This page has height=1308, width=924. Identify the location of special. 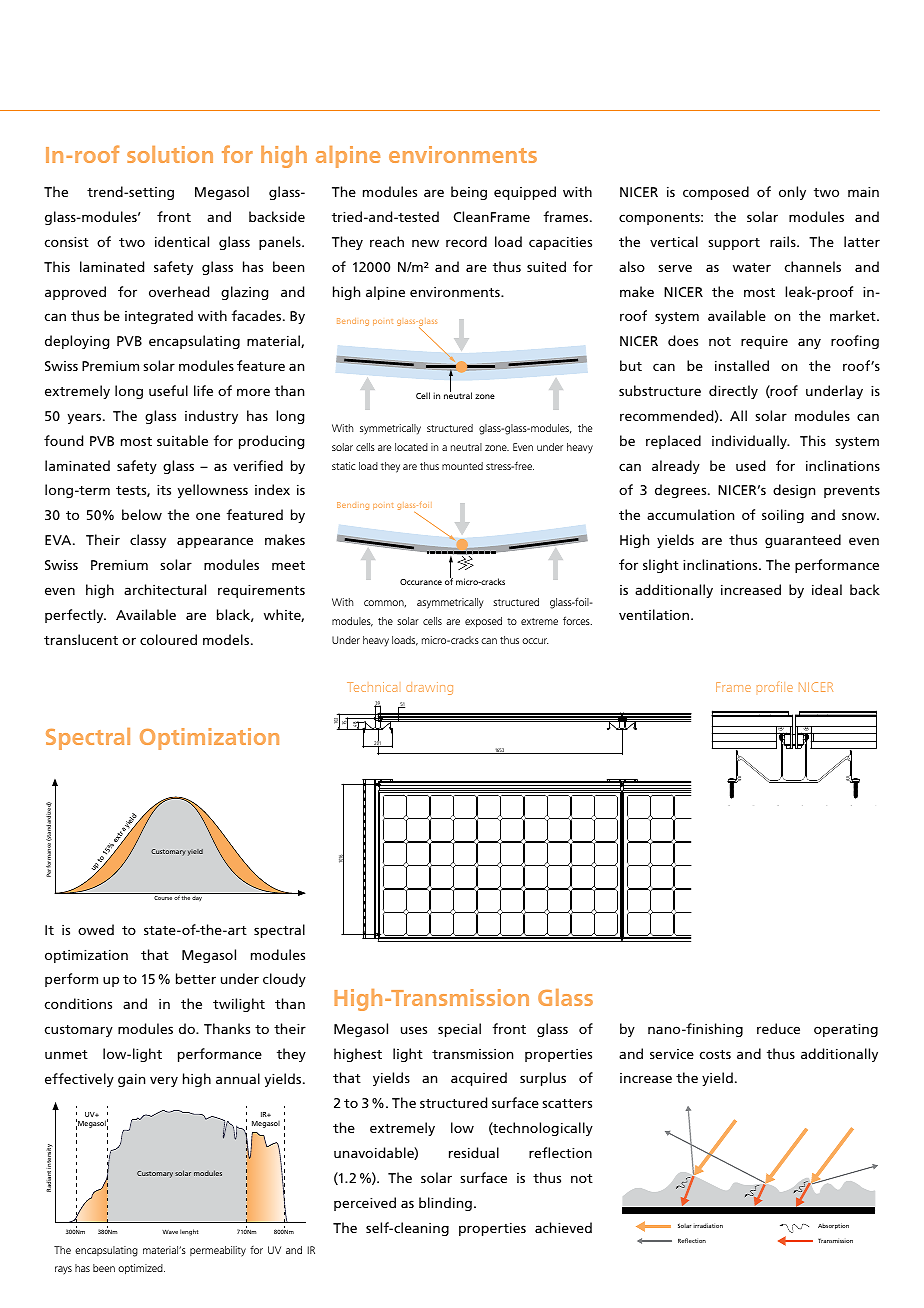
(459, 1030).
